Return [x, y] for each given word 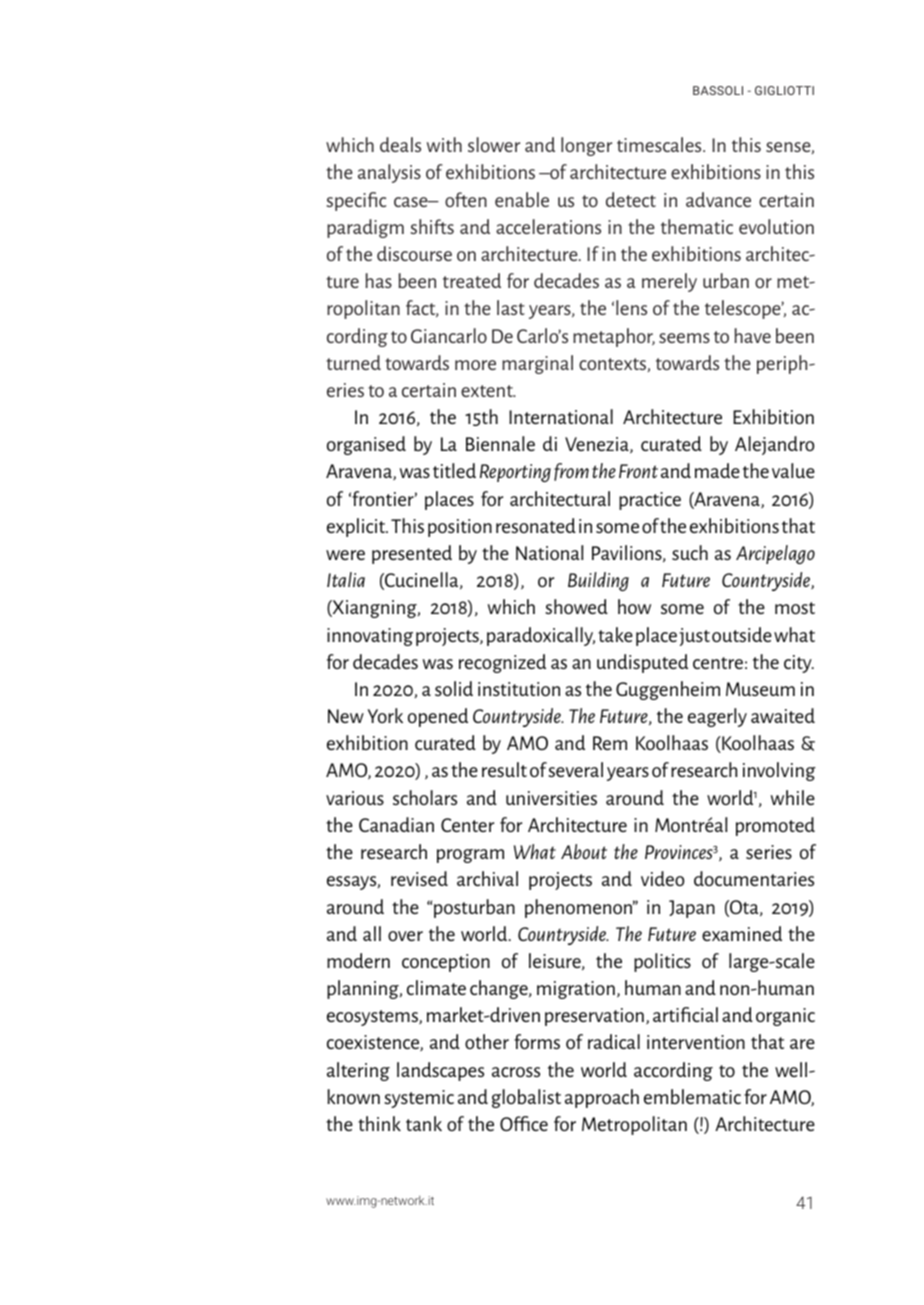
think [379, 1123]
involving [779, 771]
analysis [389, 173]
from [571, 472]
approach [602, 1098]
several [575, 769]
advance [718, 199]
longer [586, 146]
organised [366, 445]
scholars [425, 797]
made [717, 470]
